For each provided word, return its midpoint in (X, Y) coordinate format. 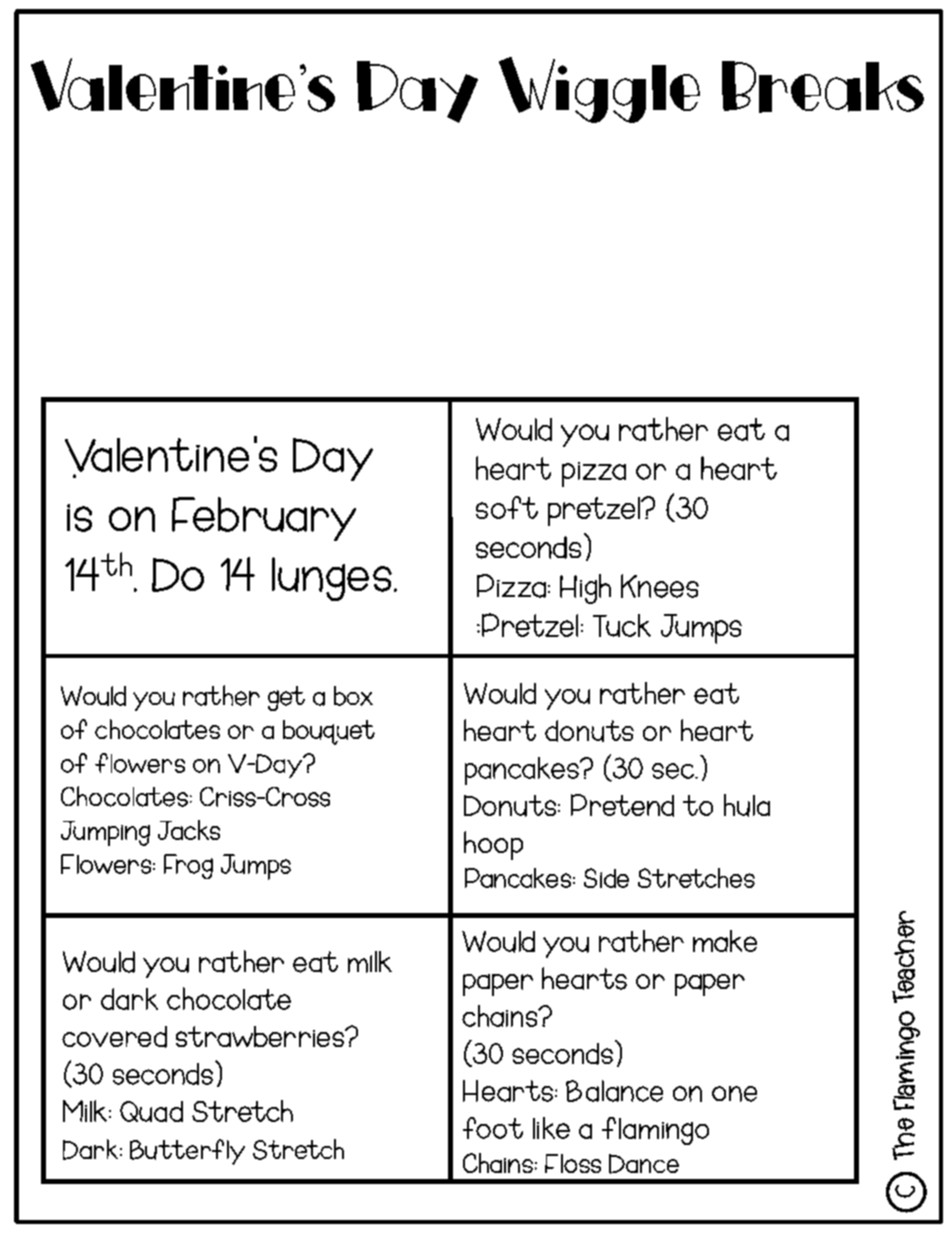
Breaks (823, 87)
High (585, 589)
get (286, 698)
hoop (493, 845)
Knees (660, 586)
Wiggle (599, 90)
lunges (332, 579)
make (725, 941)
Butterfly (187, 1152)
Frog (188, 866)
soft (507, 507)
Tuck (622, 625)
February (264, 519)
